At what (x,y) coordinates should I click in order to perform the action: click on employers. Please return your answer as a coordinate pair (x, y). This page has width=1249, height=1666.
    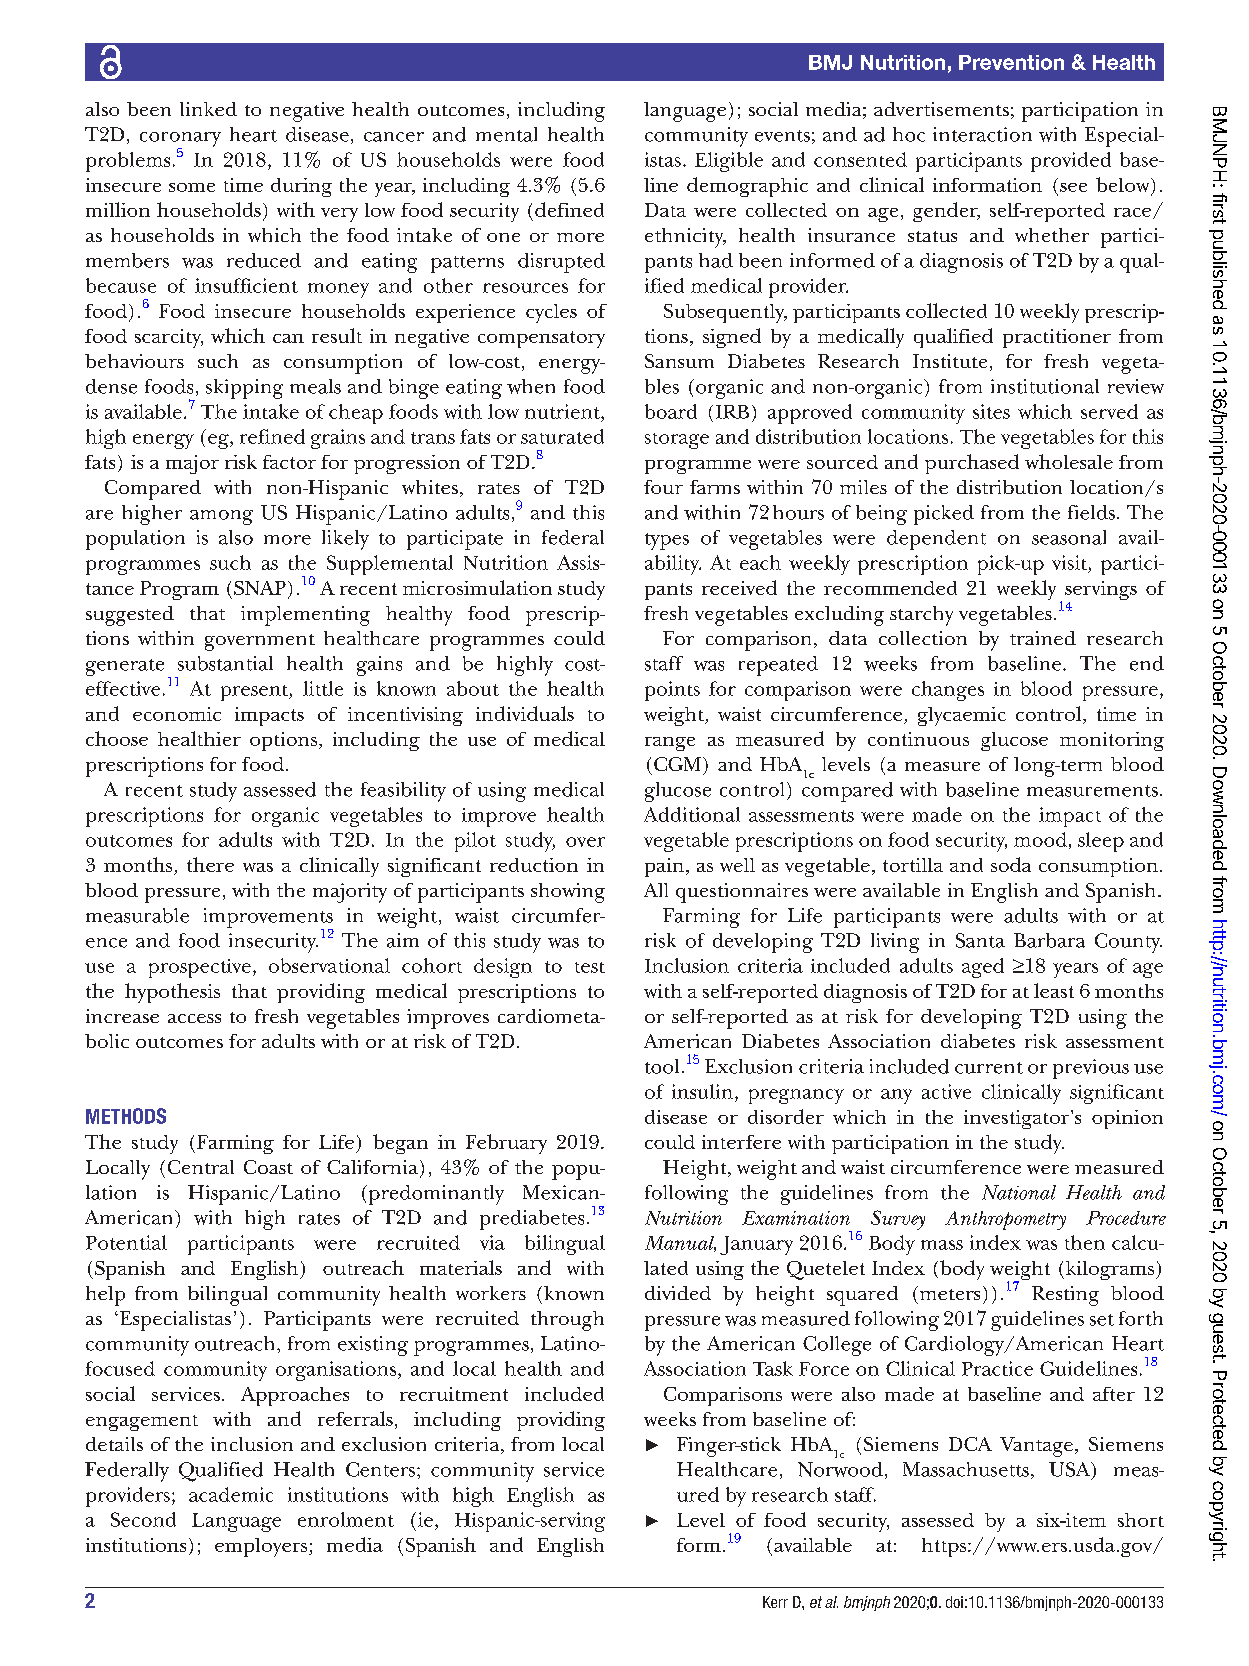
    Looking at the image, I should click on (262, 1547).
